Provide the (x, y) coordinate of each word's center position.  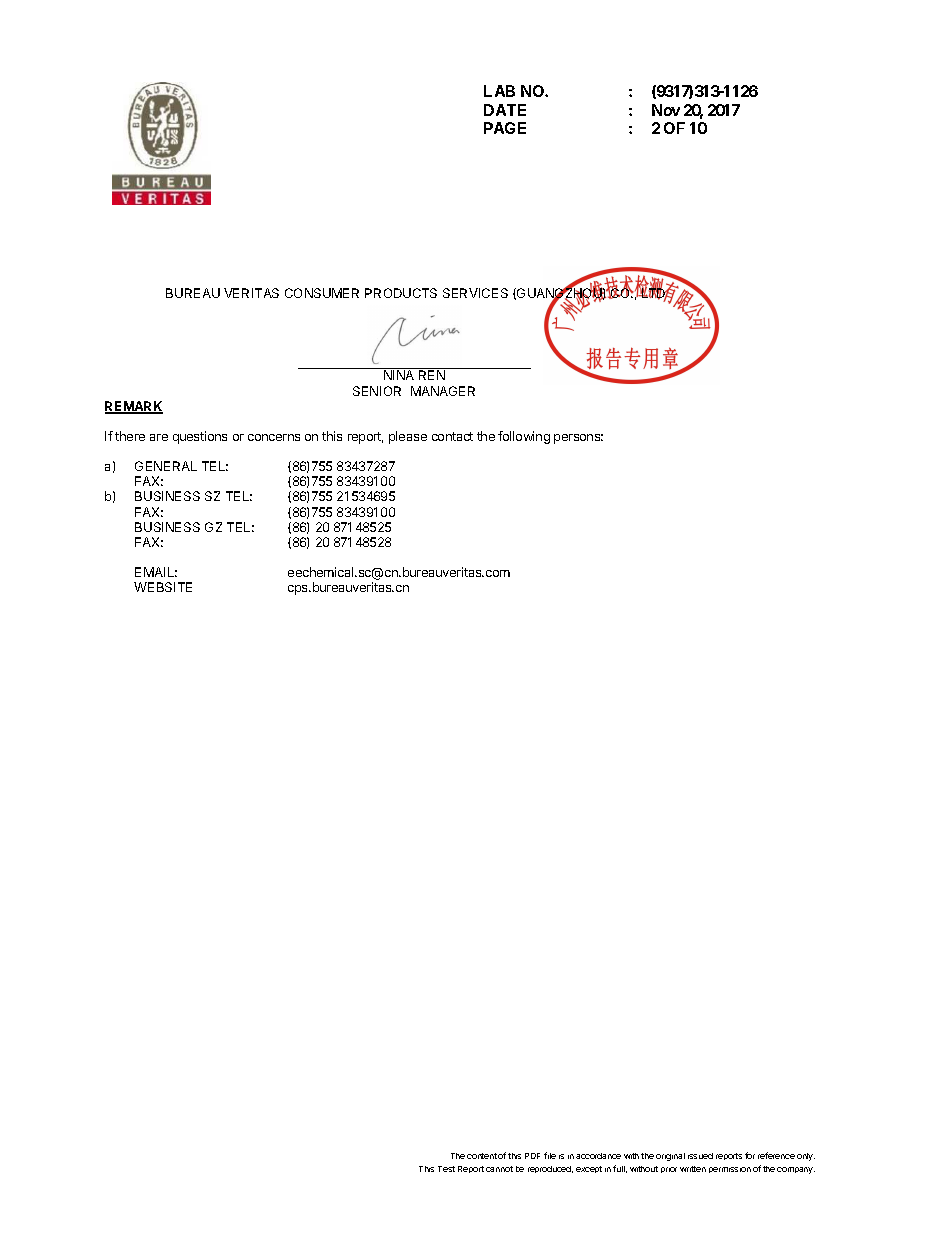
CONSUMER (322, 293)
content (482, 1156)
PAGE (505, 128)
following (524, 437)
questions (200, 437)
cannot (499, 1169)
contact (452, 436)
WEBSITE (163, 587)
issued (700, 1156)
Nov (666, 110)
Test (446, 1169)
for (750, 1155)
